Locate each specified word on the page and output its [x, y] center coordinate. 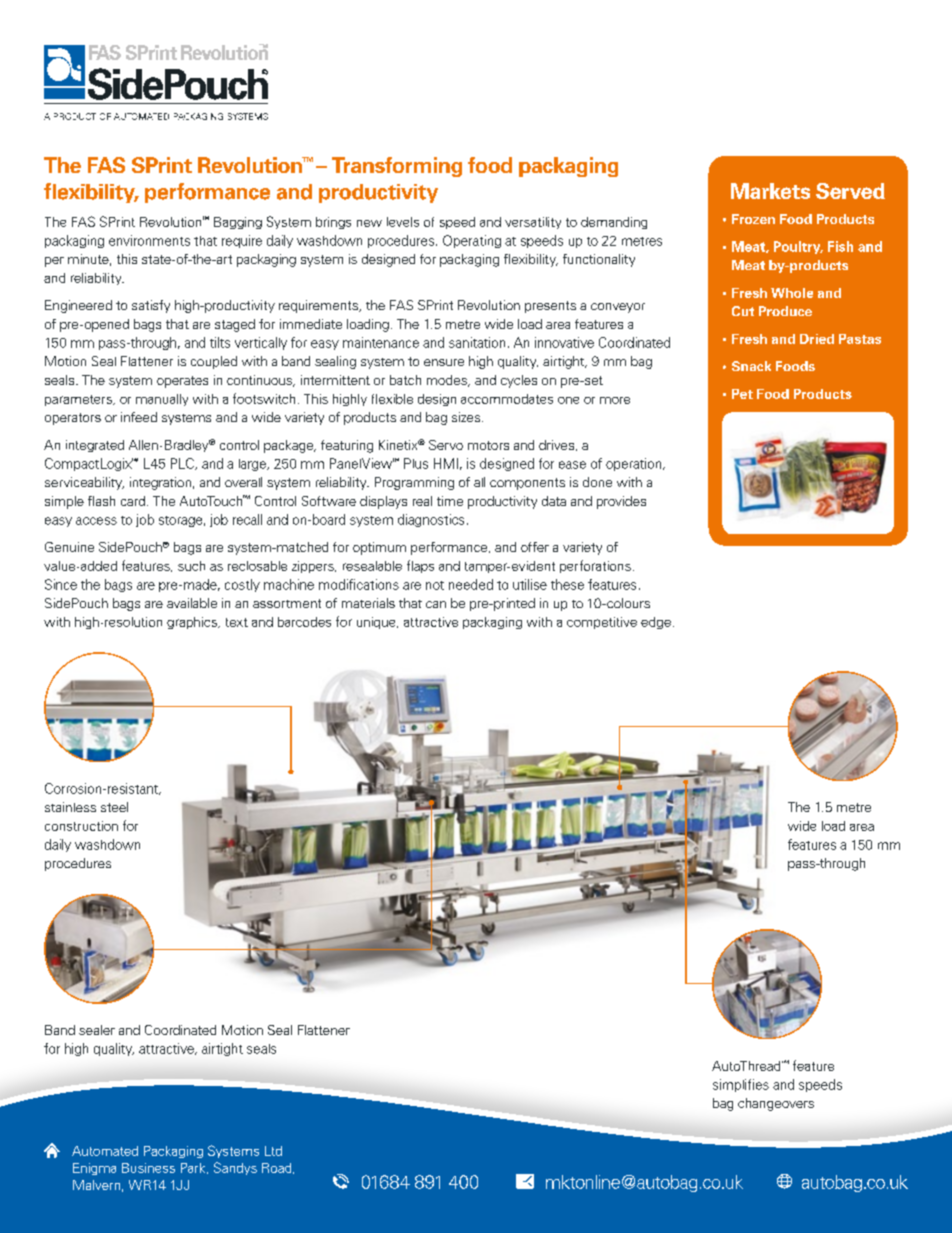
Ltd [273, 1151]
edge [656, 623]
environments [149, 240]
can [436, 604]
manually [162, 400]
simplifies [741, 1085]
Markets [770, 191]
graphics [193, 623]
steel [114, 807]
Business [148, 1168]
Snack [751, 366]
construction [81, 826]
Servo [446, 445]
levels [403, 222]
